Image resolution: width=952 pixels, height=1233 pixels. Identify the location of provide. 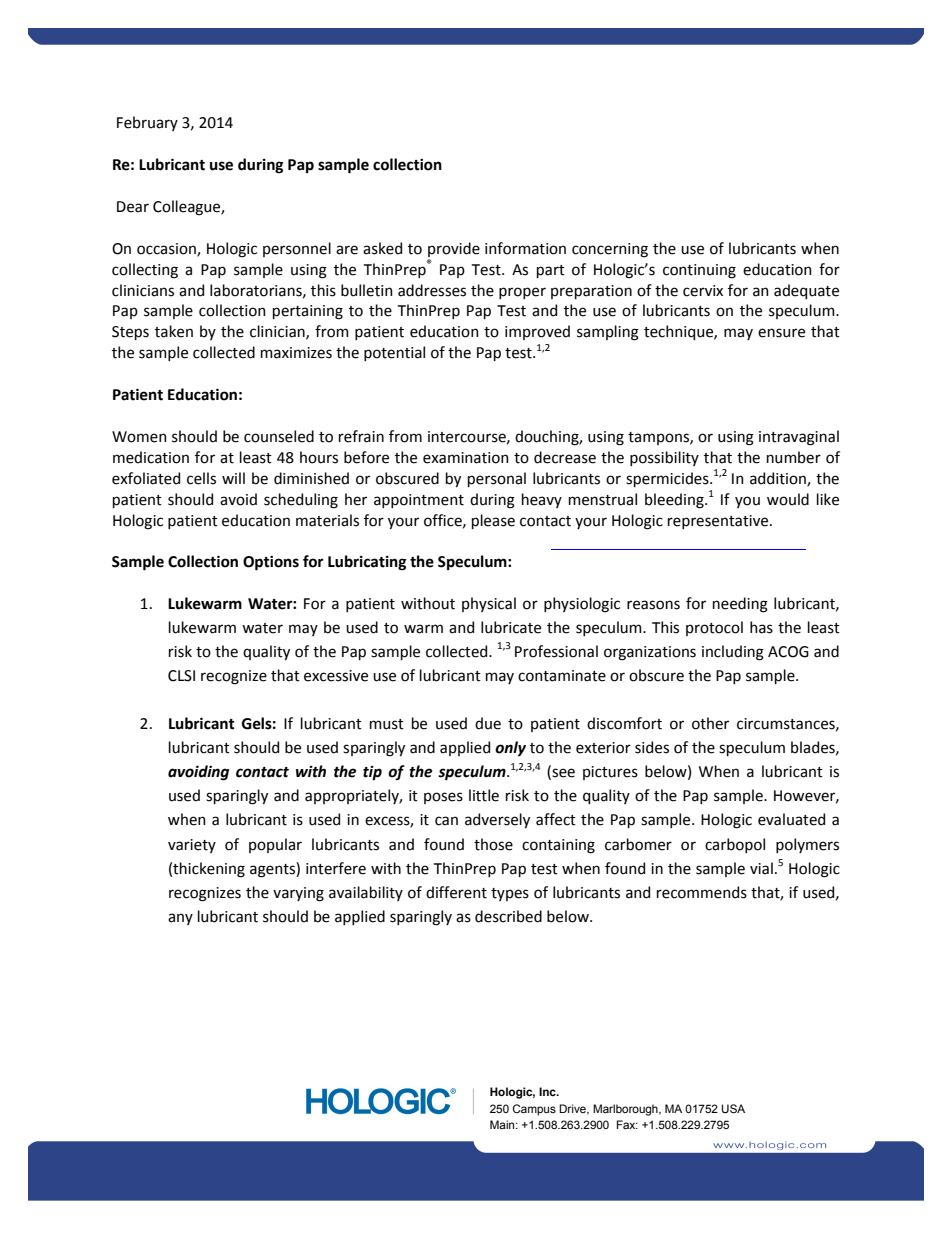
(454, 249).
